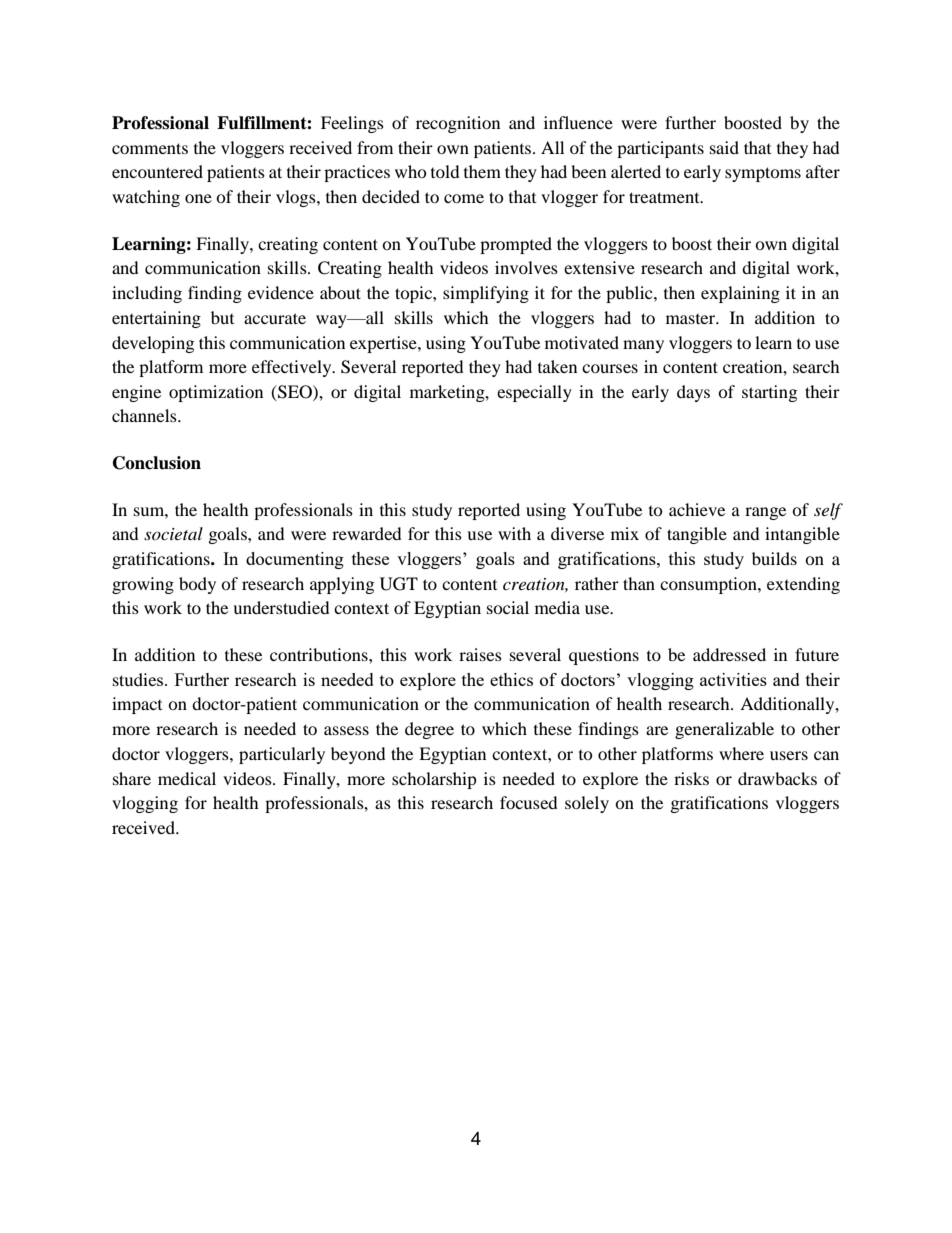  I want to click on recognition, so click(458, 124).
